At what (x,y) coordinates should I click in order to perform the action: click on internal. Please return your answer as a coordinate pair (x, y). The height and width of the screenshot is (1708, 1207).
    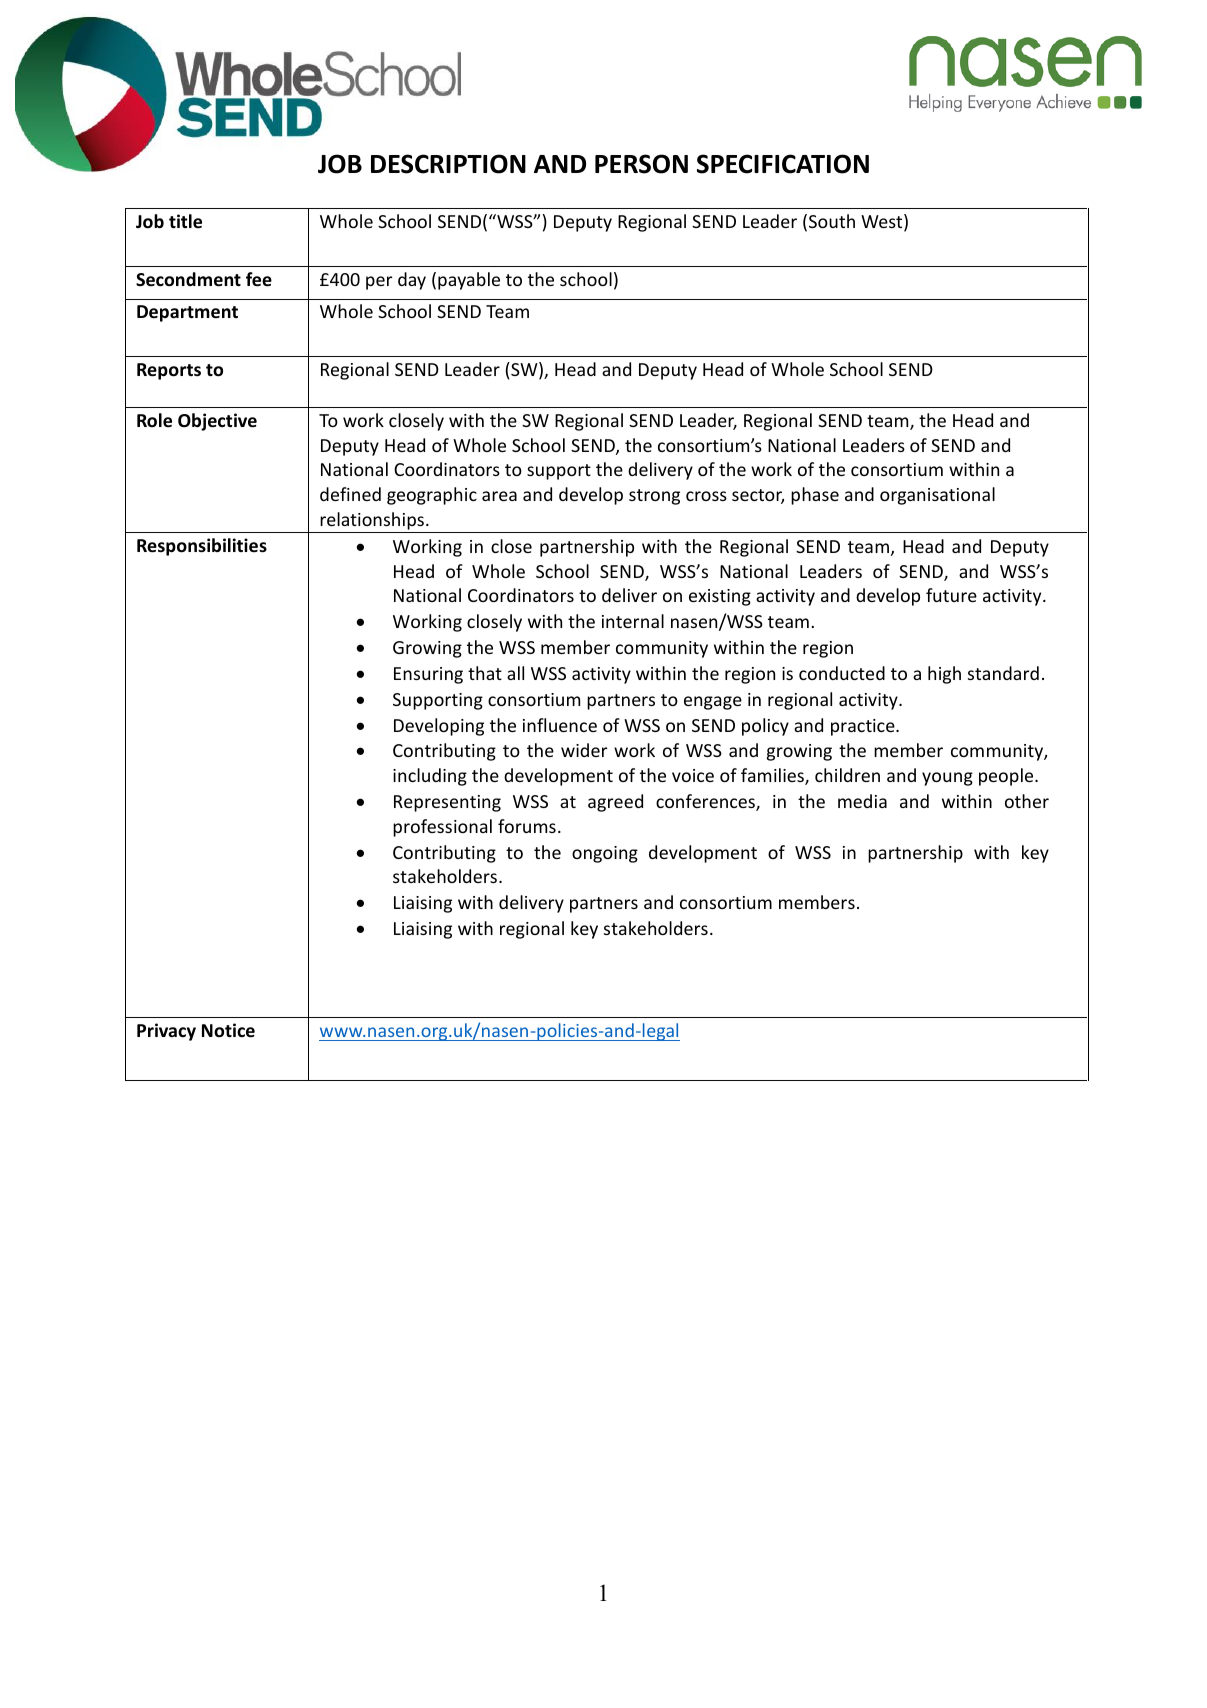
    Looking at the image, I should click on (633, 621).
